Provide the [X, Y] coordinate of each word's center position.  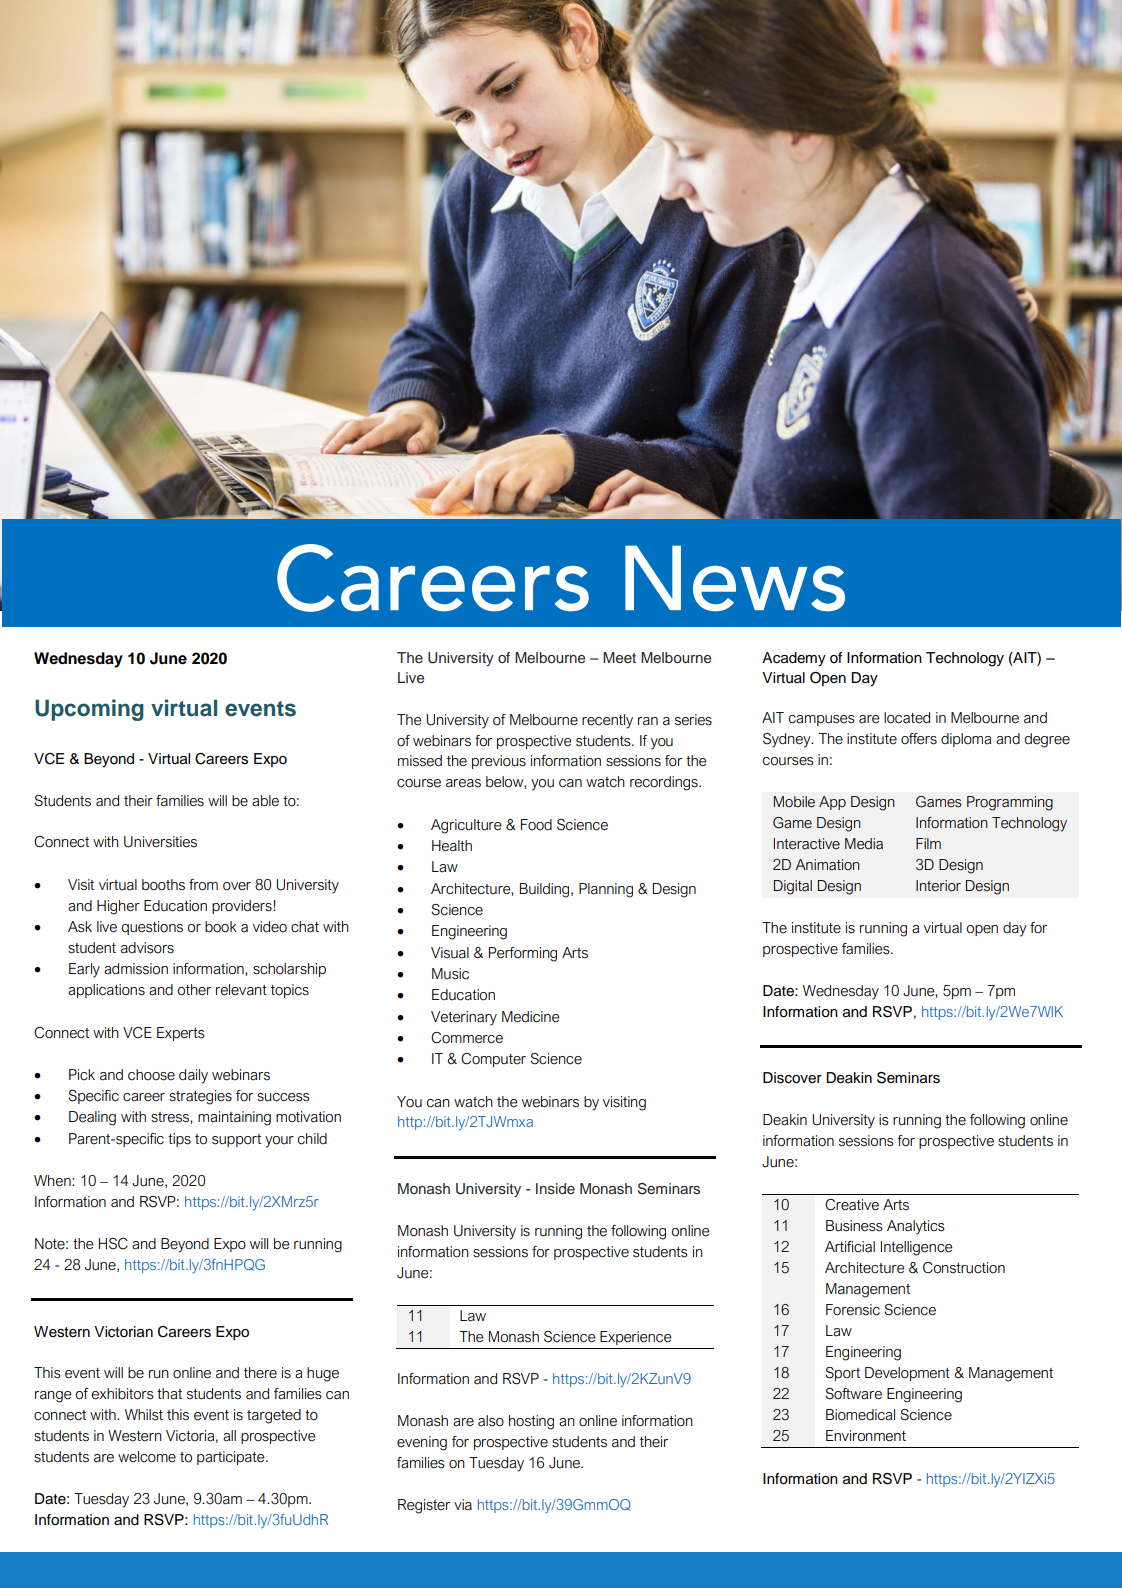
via [463, 1505]
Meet [619, 657]
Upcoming [89, 710]
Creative [852, 1205]
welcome [147, 1457]
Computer [493, 1060]
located [907, 718]
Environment [866, 1436]
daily [193, 1076]
